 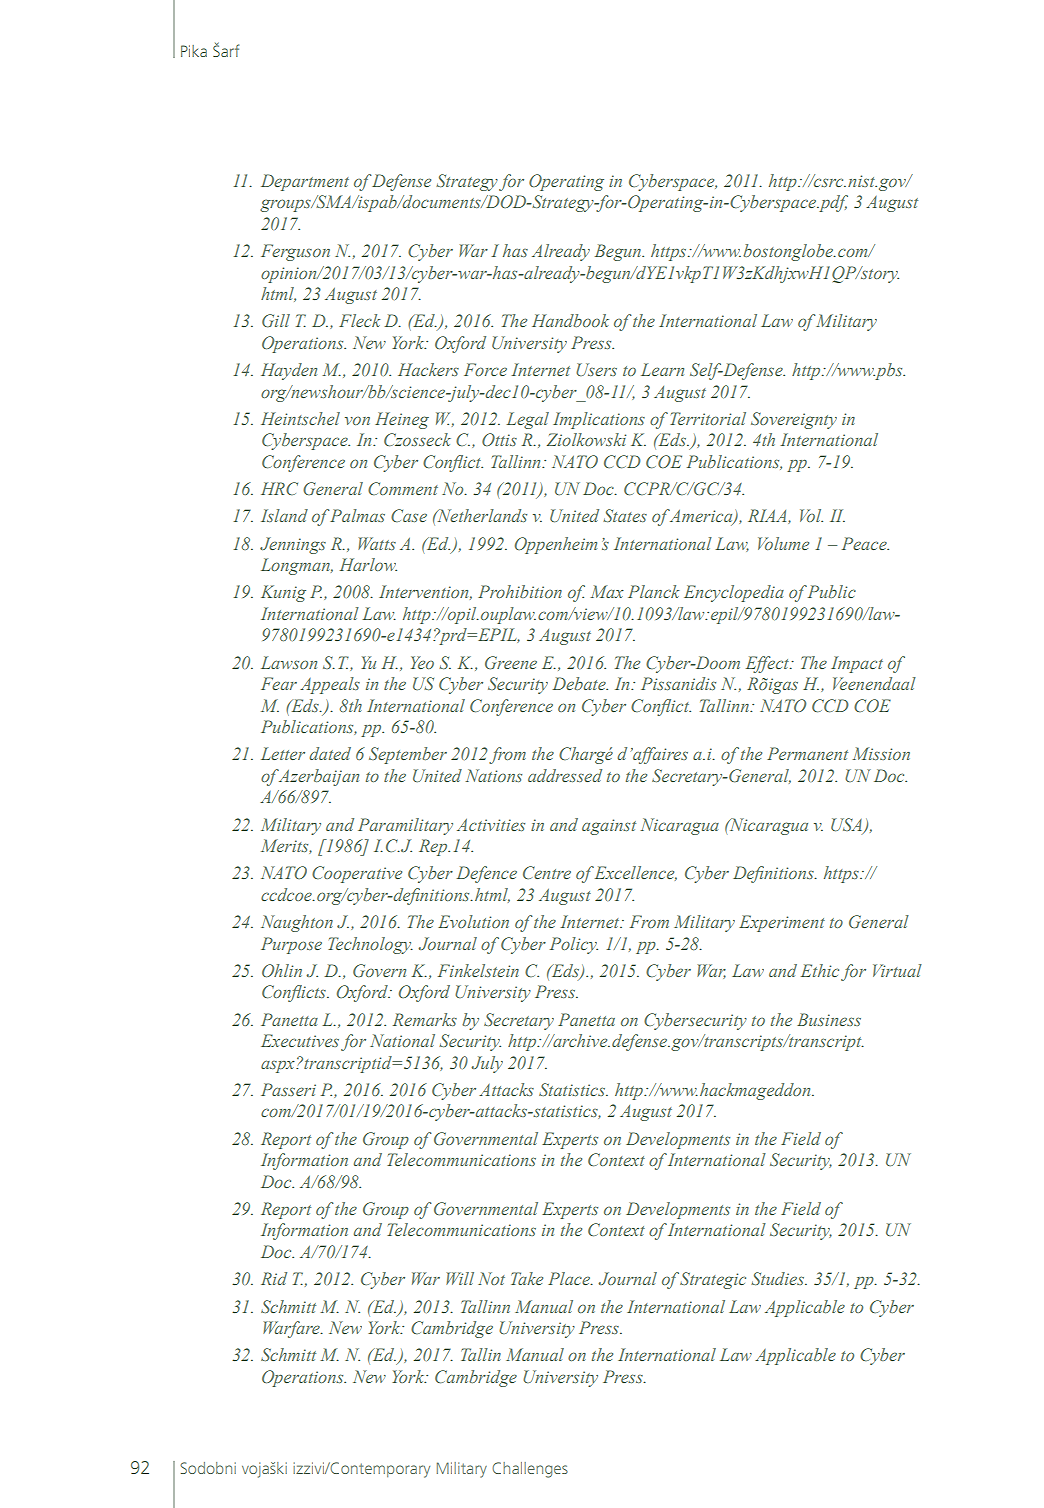 I want to click on addressed, so click(x=565, y=775).
